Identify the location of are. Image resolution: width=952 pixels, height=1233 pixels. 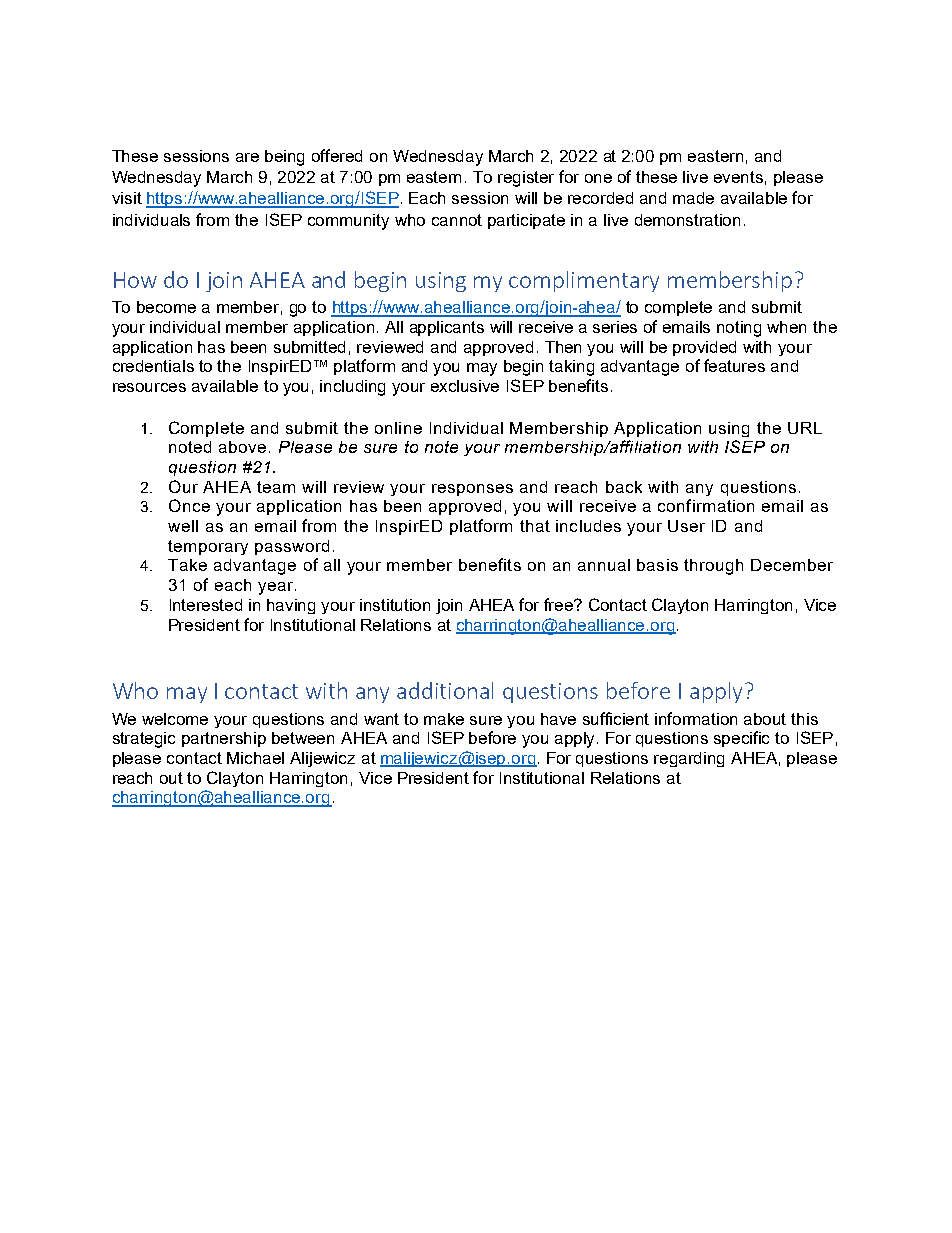
(247, 157).
